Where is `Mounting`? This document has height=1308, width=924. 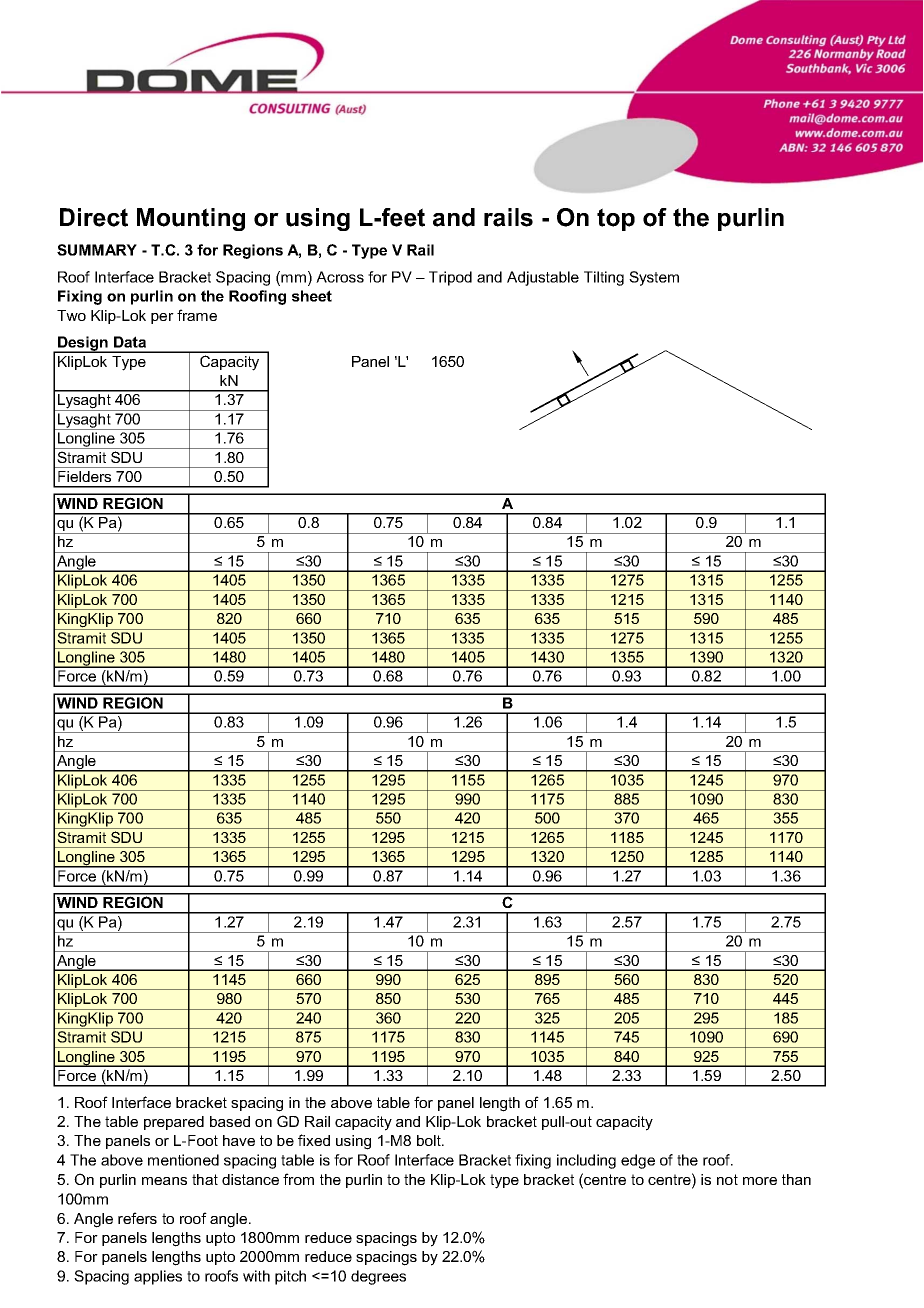 Mounting is located at coordinates (191, 219).
